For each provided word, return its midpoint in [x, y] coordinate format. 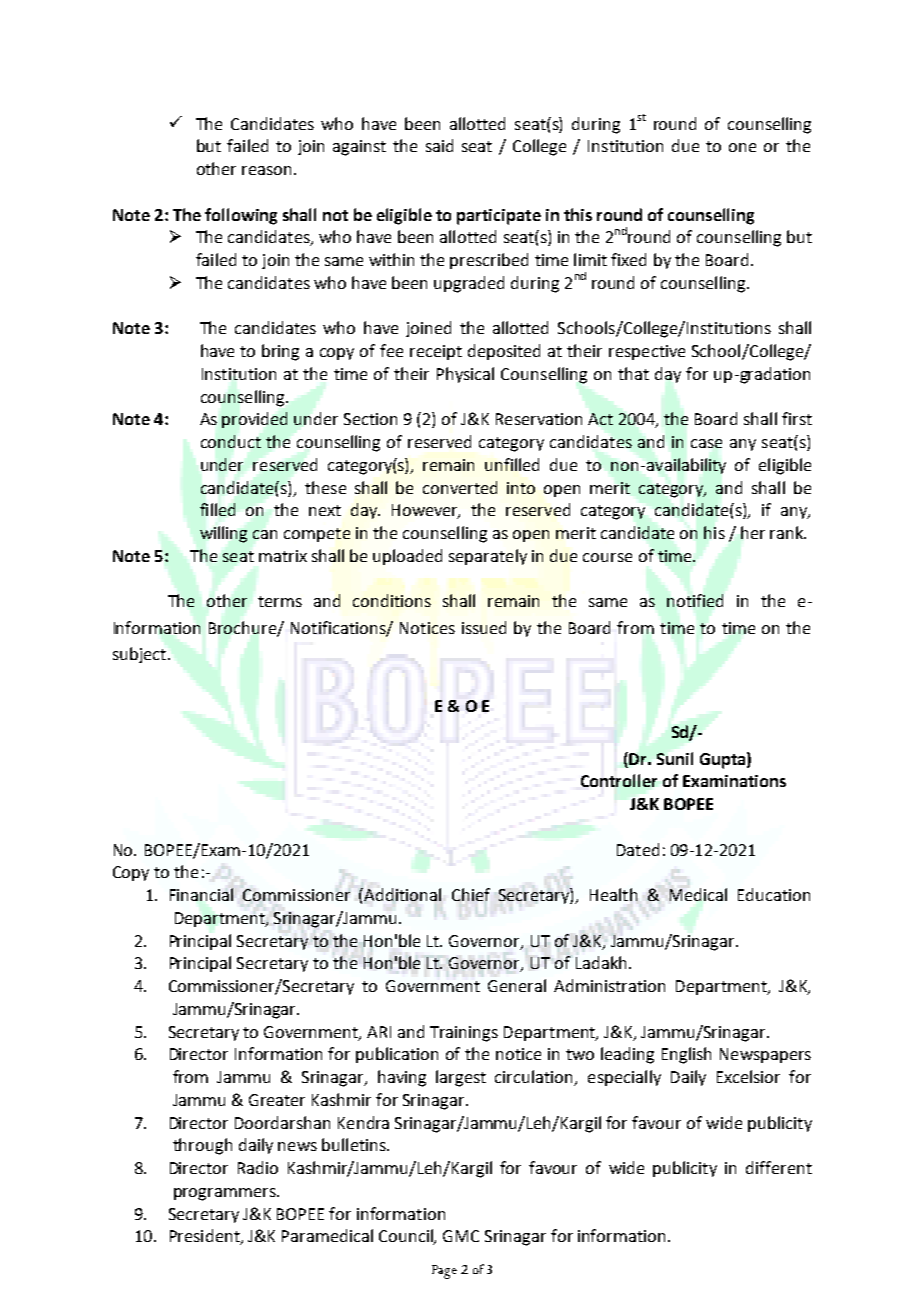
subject [139, 655]
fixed [628, 259]
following [241, 216]
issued [484, 627]
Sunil [675, 758]
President [206, 1237]
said [439, 145]
